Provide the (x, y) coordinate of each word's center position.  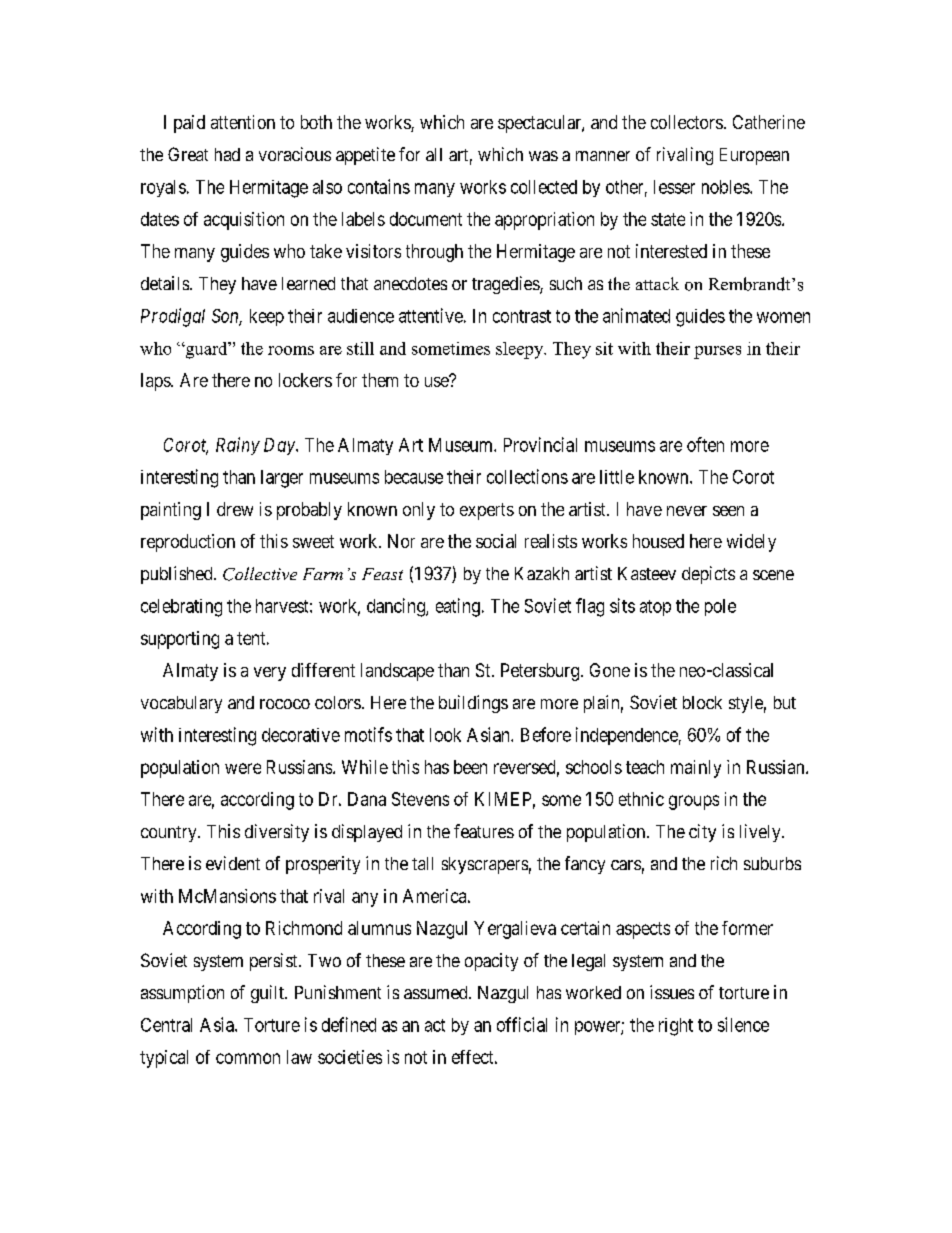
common (248, 1058)
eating (458, 607)
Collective (260, 574)
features (484, 831)
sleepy (521, 350)
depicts (708, 575)
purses (717, 352)
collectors (687, 122)
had (227, 154)
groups (694, 802)
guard (206, 350)
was (543, 156)
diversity (277, 833)
